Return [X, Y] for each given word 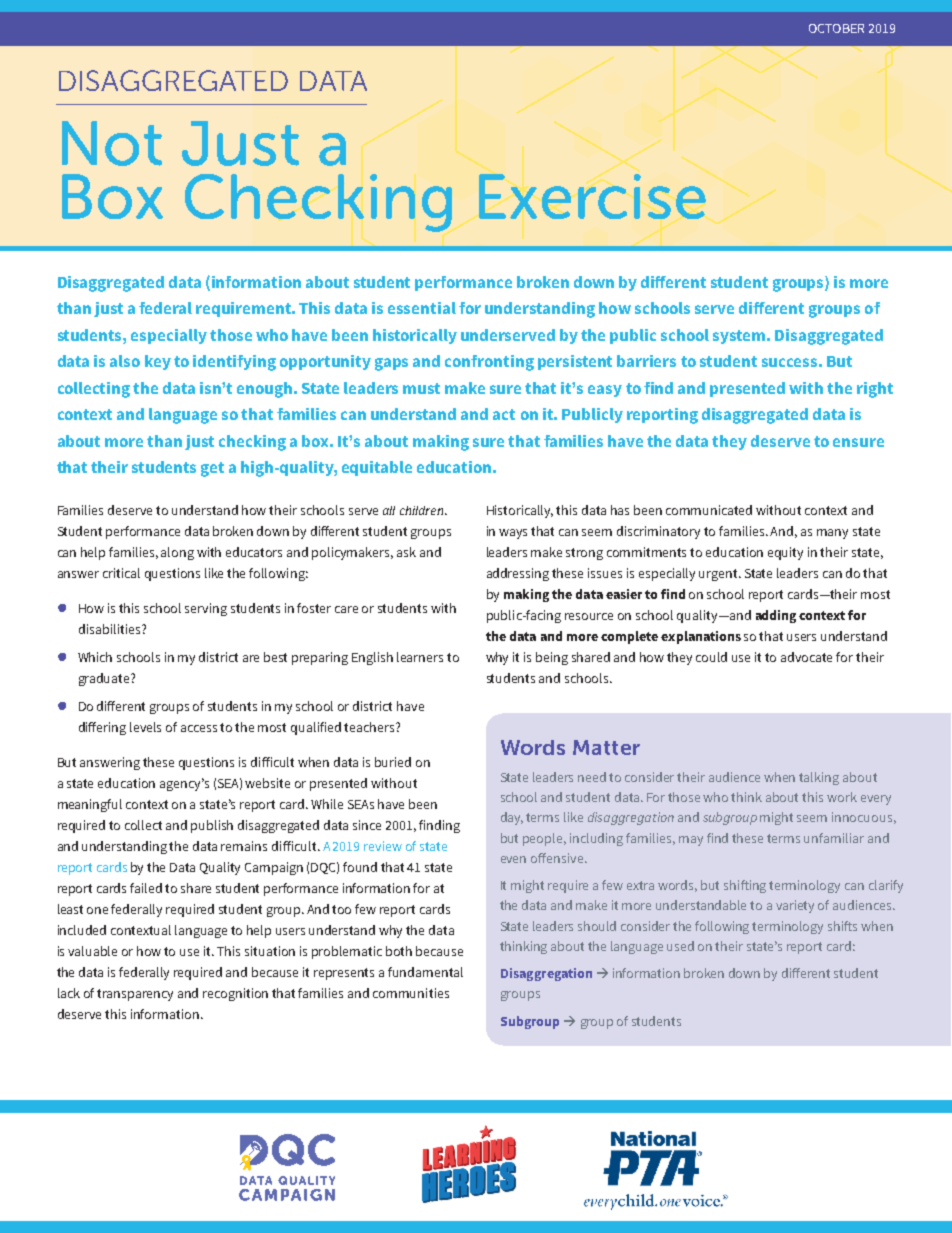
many [832, 534]
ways [513, 534]
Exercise [592, 196]
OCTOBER [836, 28]
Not [112, 143]
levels [145, 727]
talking [819, 778]
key [158, 362]
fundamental [425, 972]
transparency [135, 995]
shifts [842, 926]
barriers [646, 361]
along [177, 553]
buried [393, 762]
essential [422, 308]
